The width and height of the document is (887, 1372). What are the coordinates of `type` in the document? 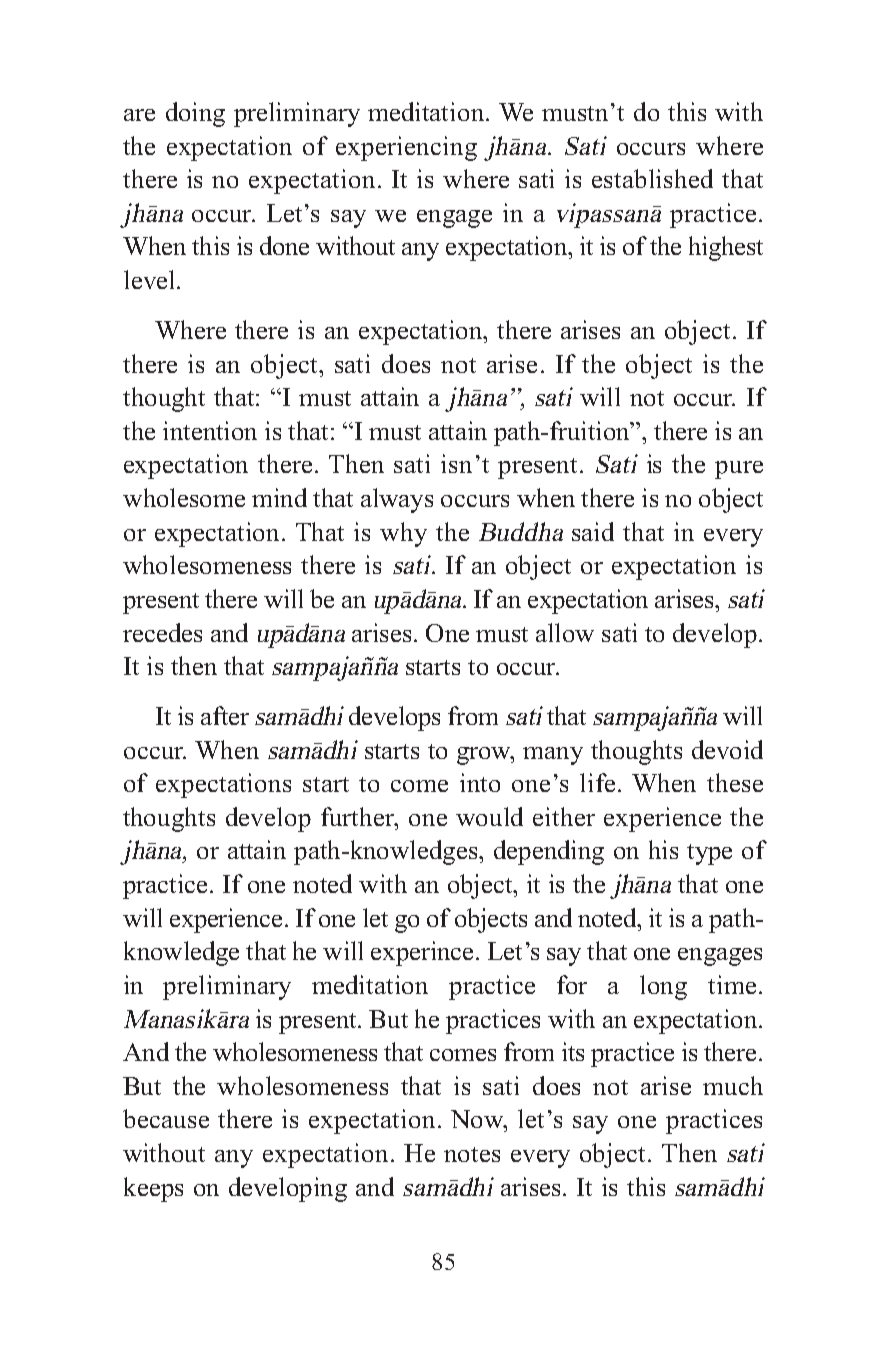 It's located at (709, 854).
